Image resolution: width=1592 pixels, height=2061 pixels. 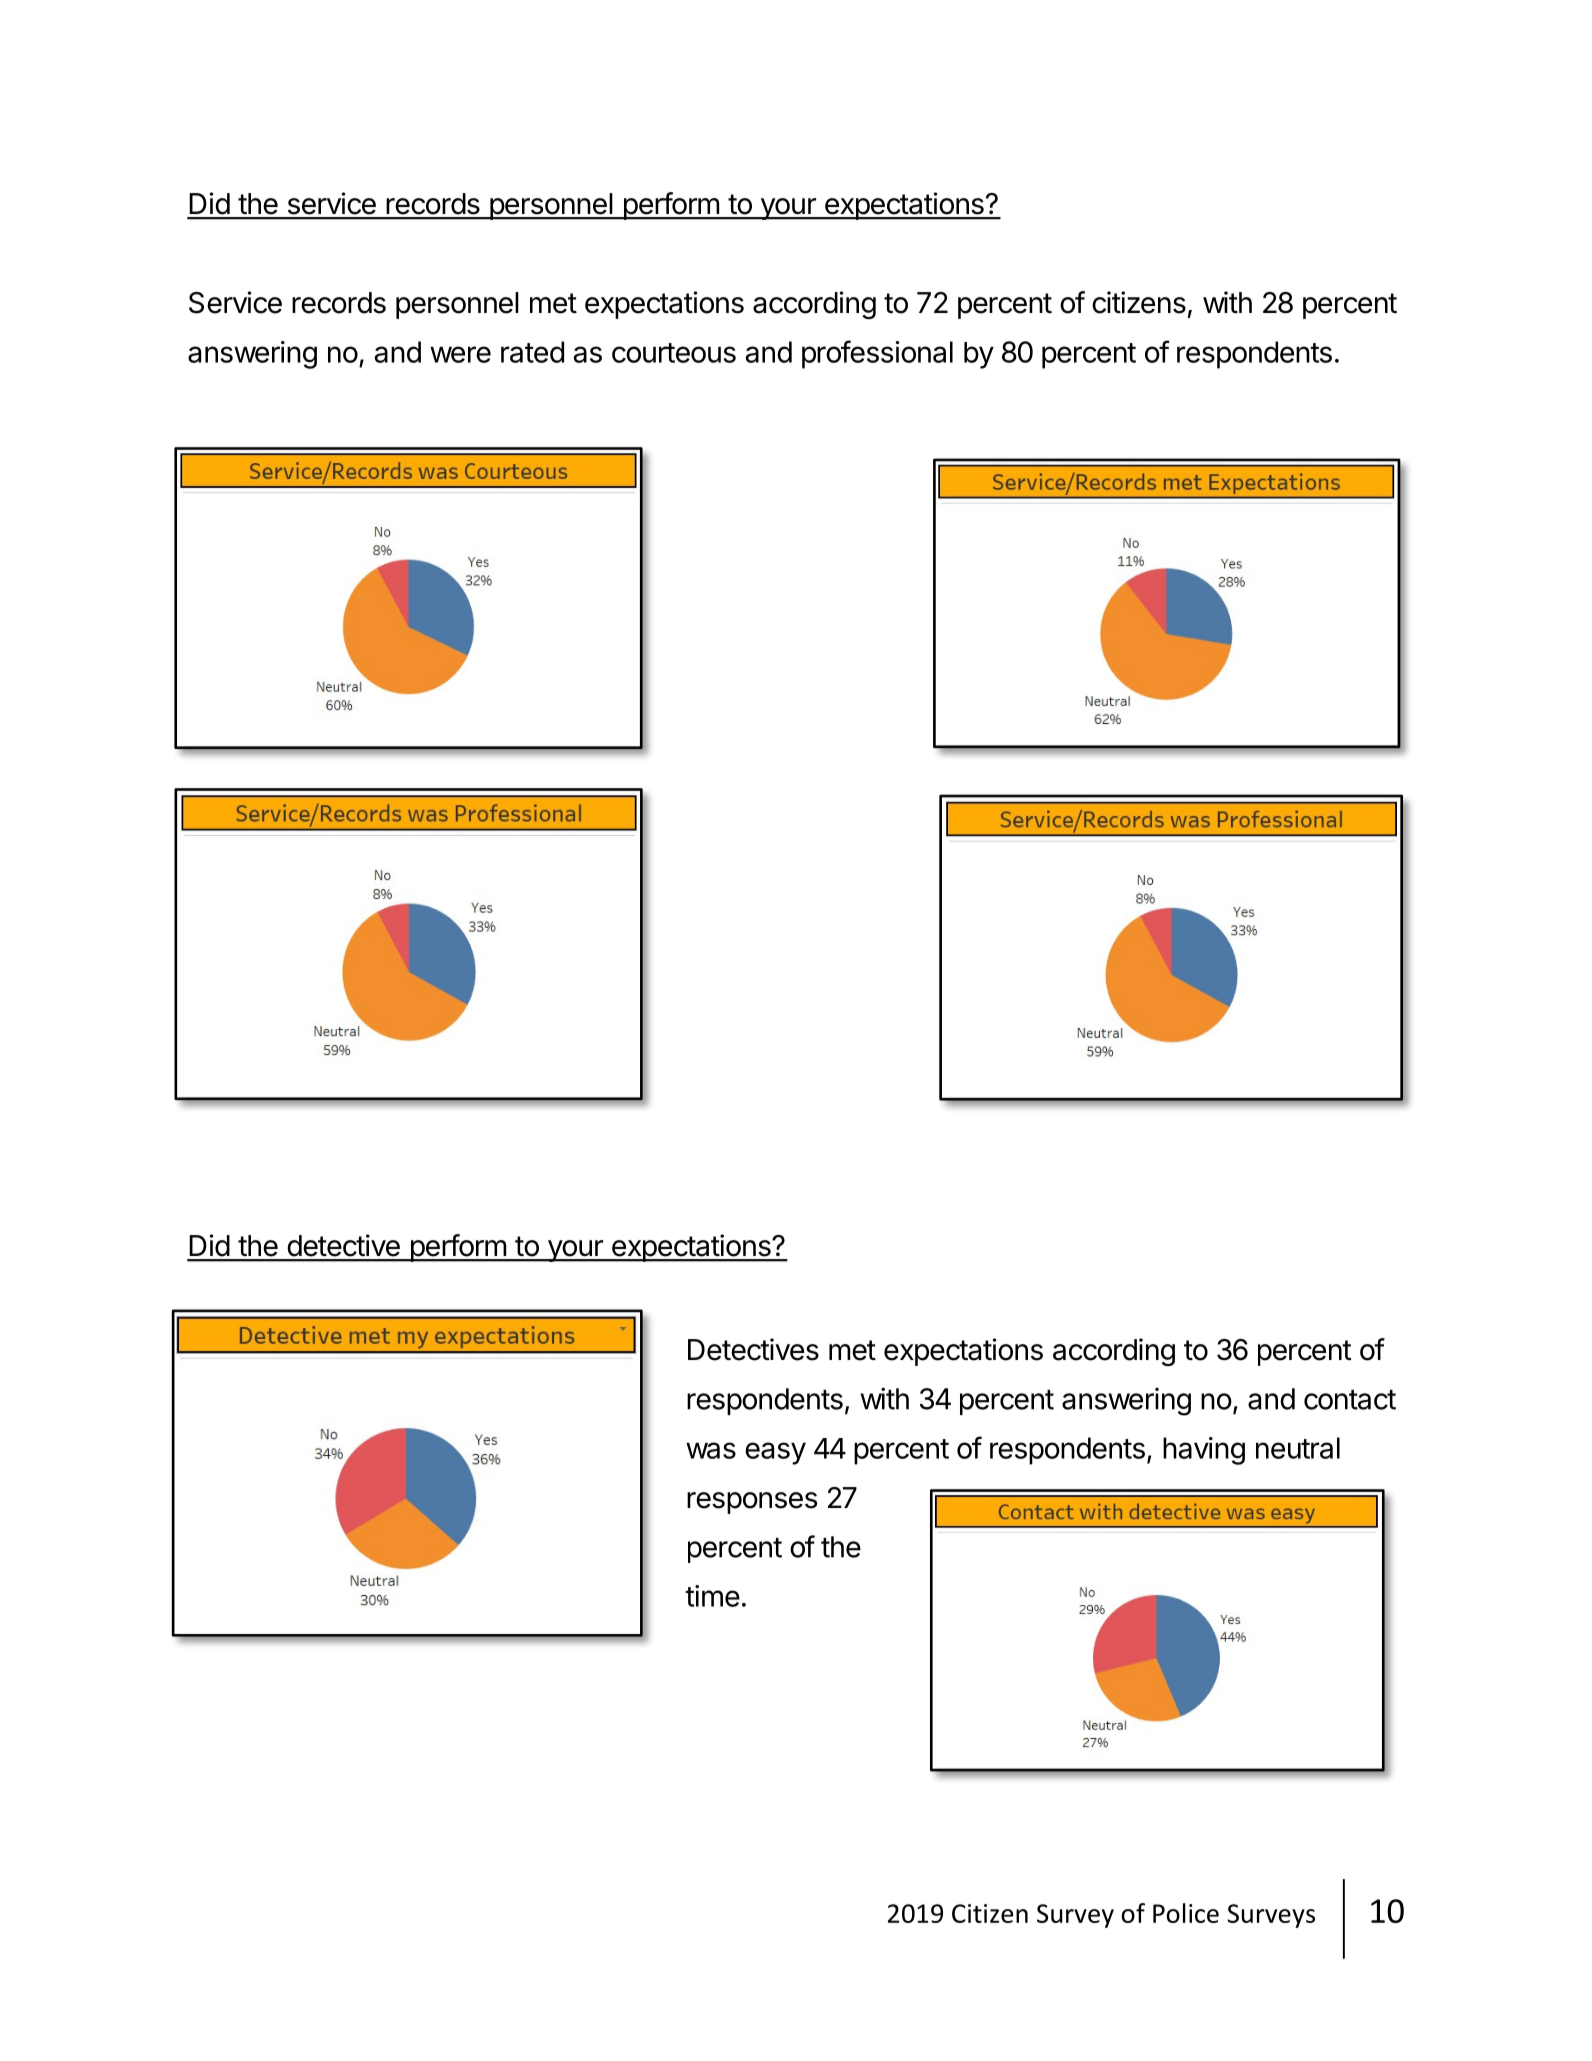 What do you see at coordinates (532, 352) in the image?
I see `rated` at bounding box center [532, 352].
